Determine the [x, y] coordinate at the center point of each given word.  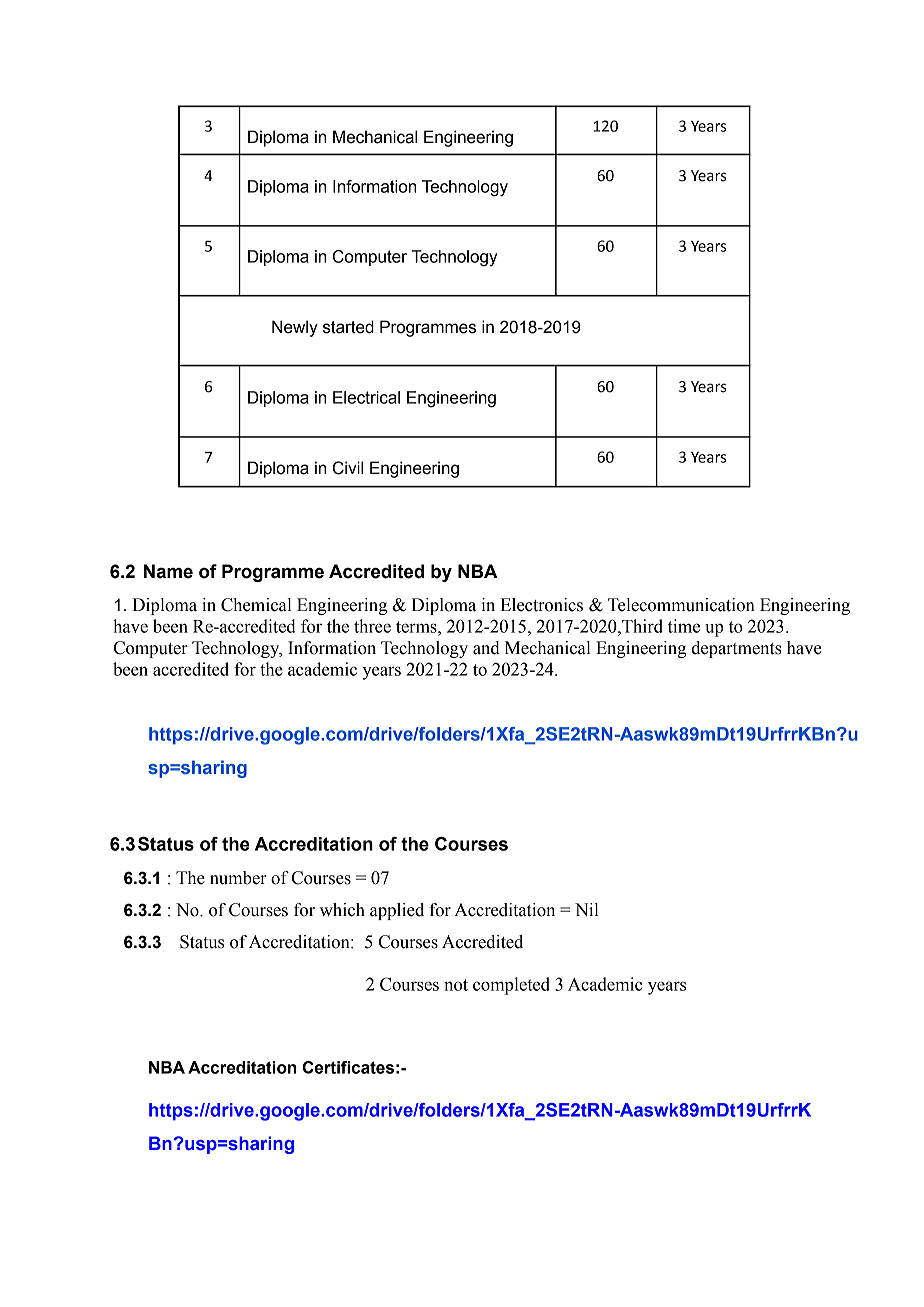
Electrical [366, 397]
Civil [348, 468]
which [342, 910]
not [456, 985]
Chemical [256, 605]
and [486, 648]
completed [511, 986]
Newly [295, 328]
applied [397, 911]
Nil [587, 909]
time [684, 626]
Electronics [541, 605]
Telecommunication [681, 605]
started [348, 327]
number [238, 878]
